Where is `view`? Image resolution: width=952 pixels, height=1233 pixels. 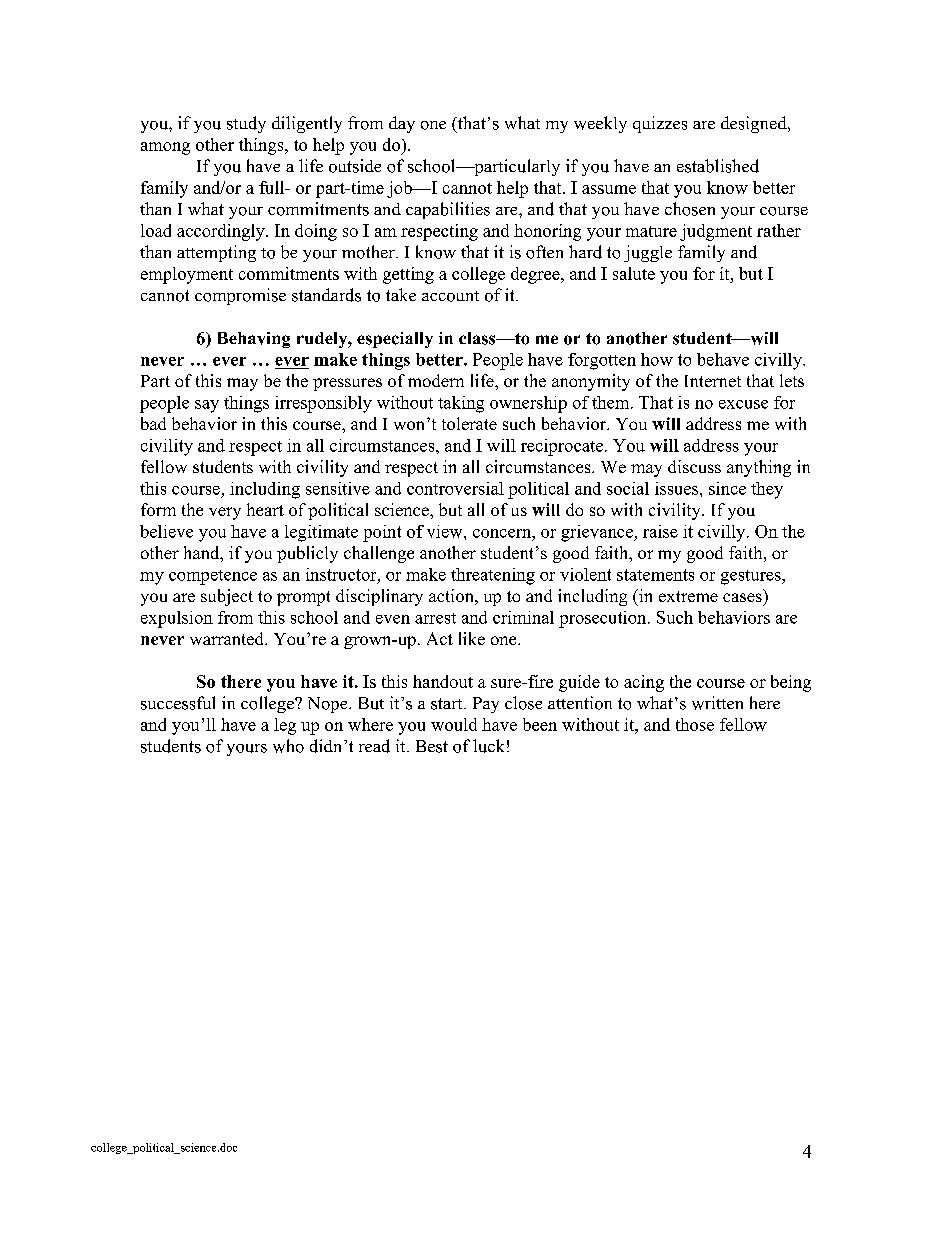 view is located at coordinates (446, 531).
